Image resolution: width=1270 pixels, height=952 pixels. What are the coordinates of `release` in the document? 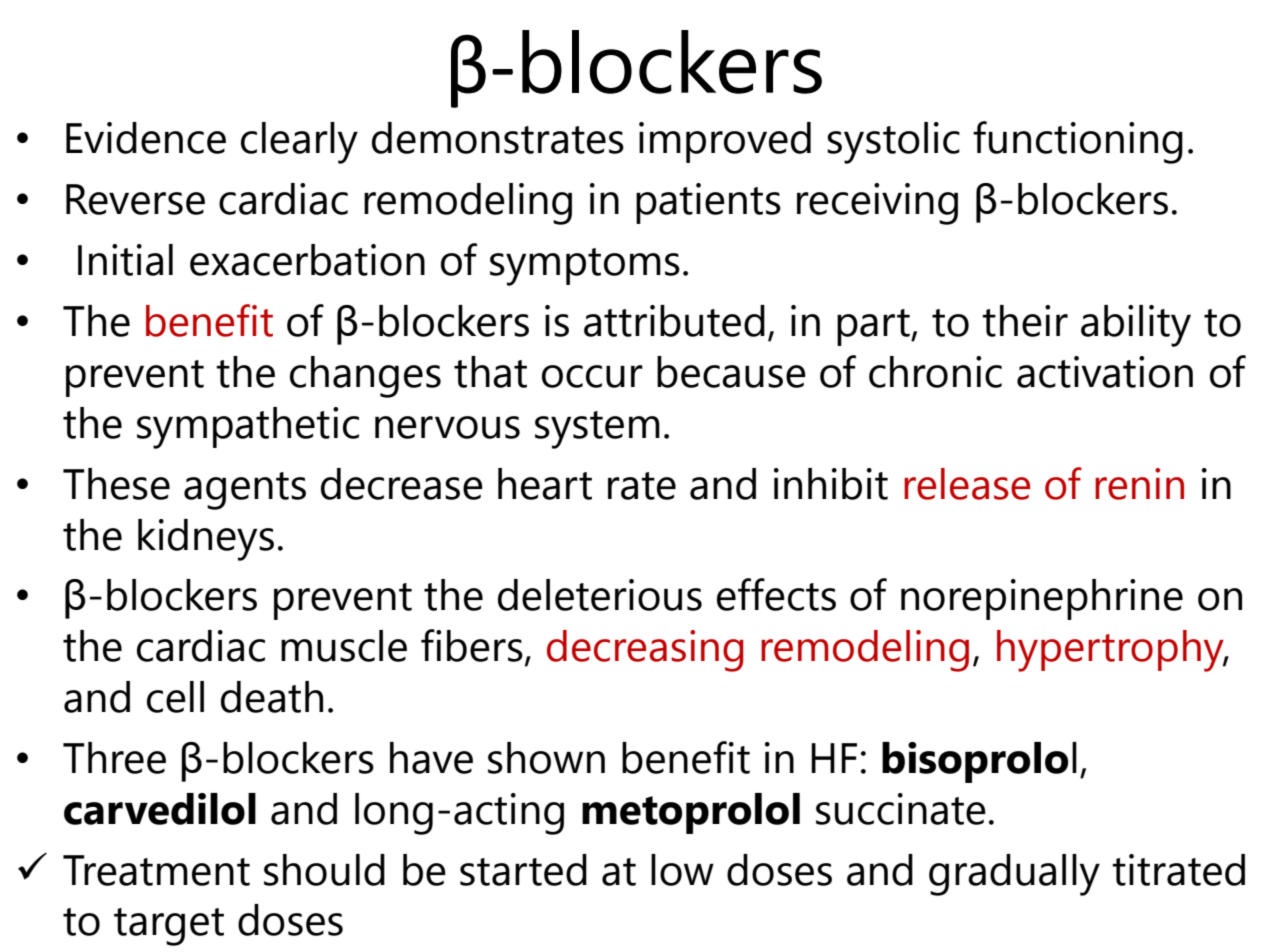 It's located at (967, 484).
